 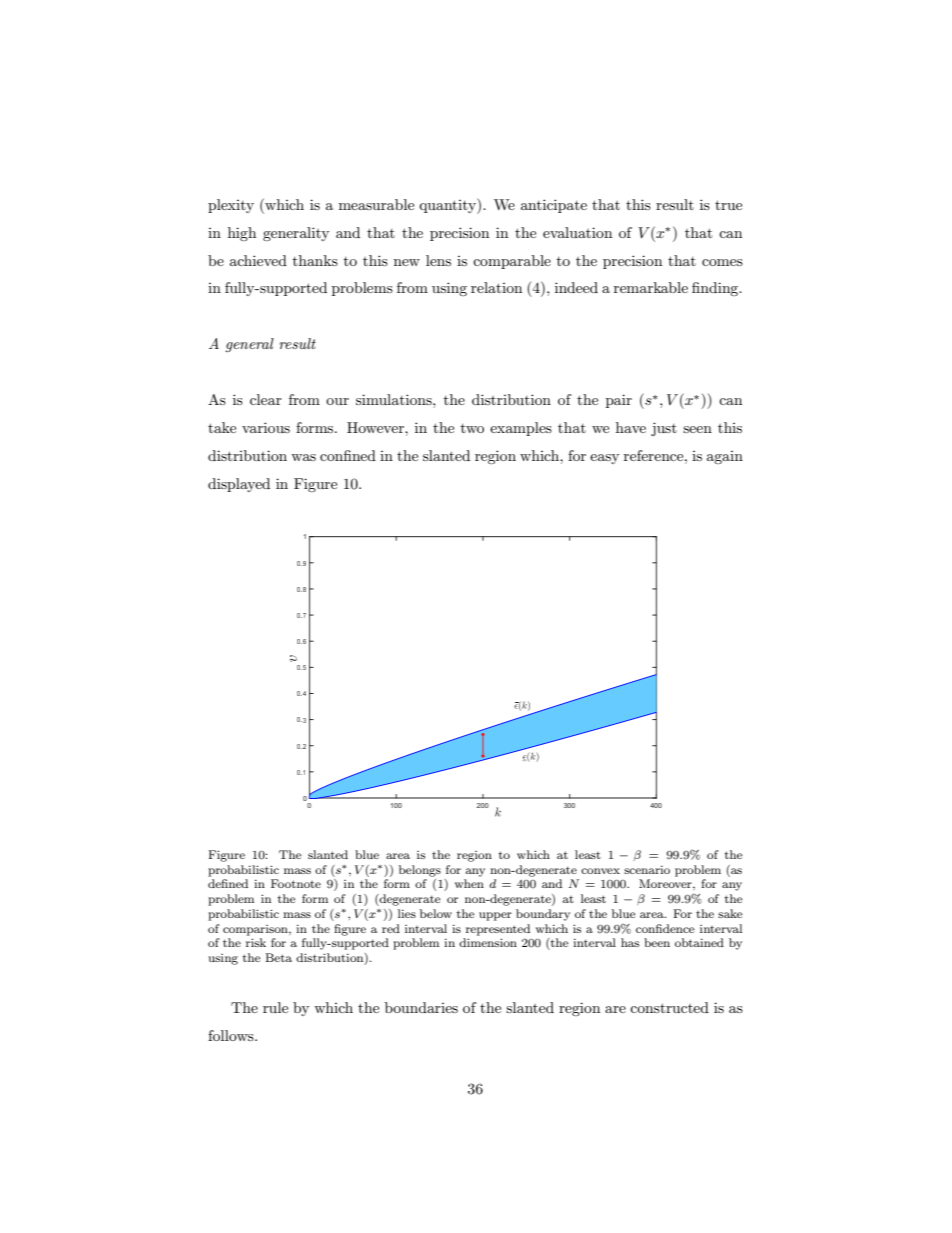 I want to click on quantity, so click(x=448, y=206).
